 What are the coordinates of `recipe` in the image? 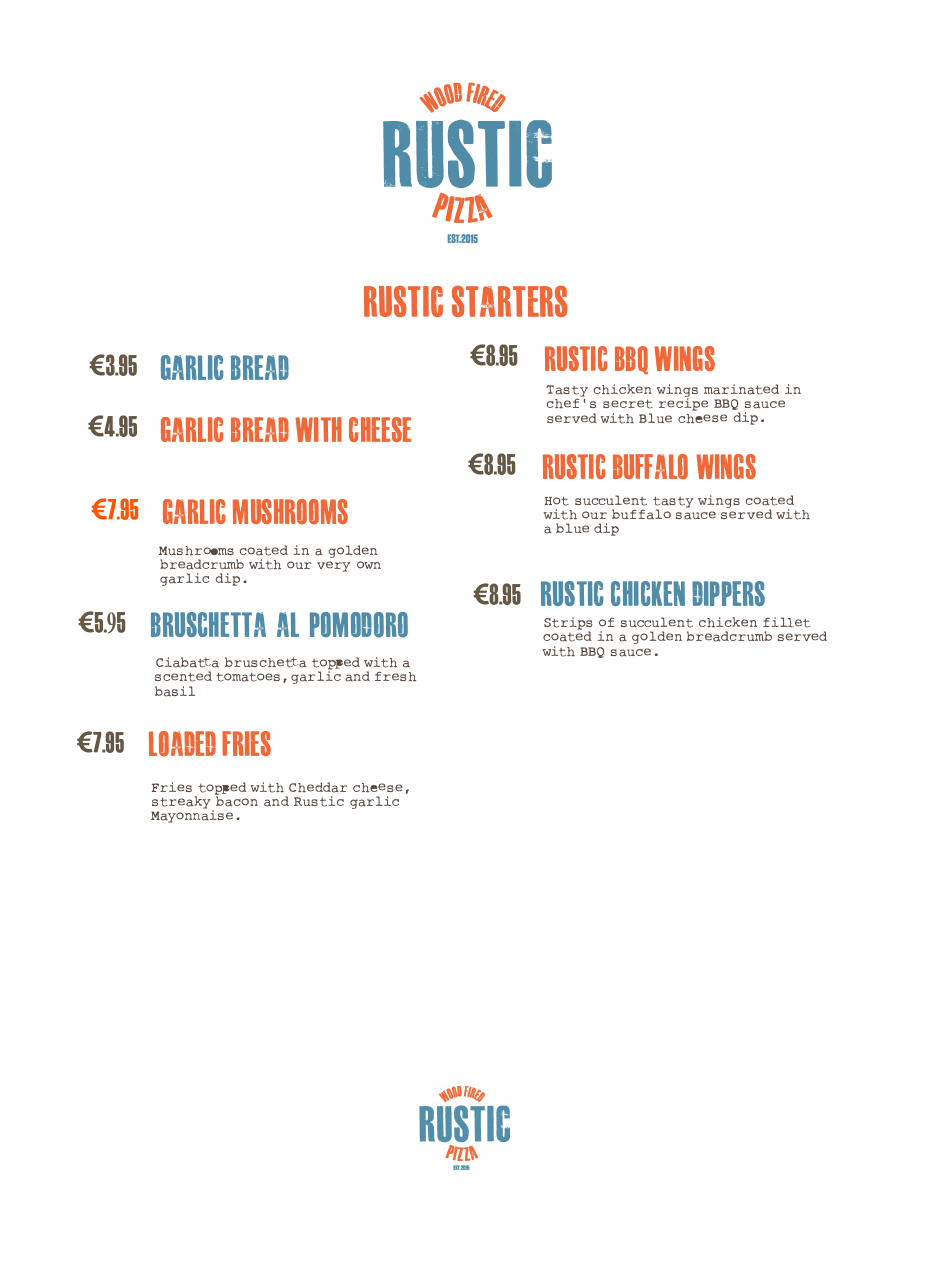 It's located at (683, 403).
